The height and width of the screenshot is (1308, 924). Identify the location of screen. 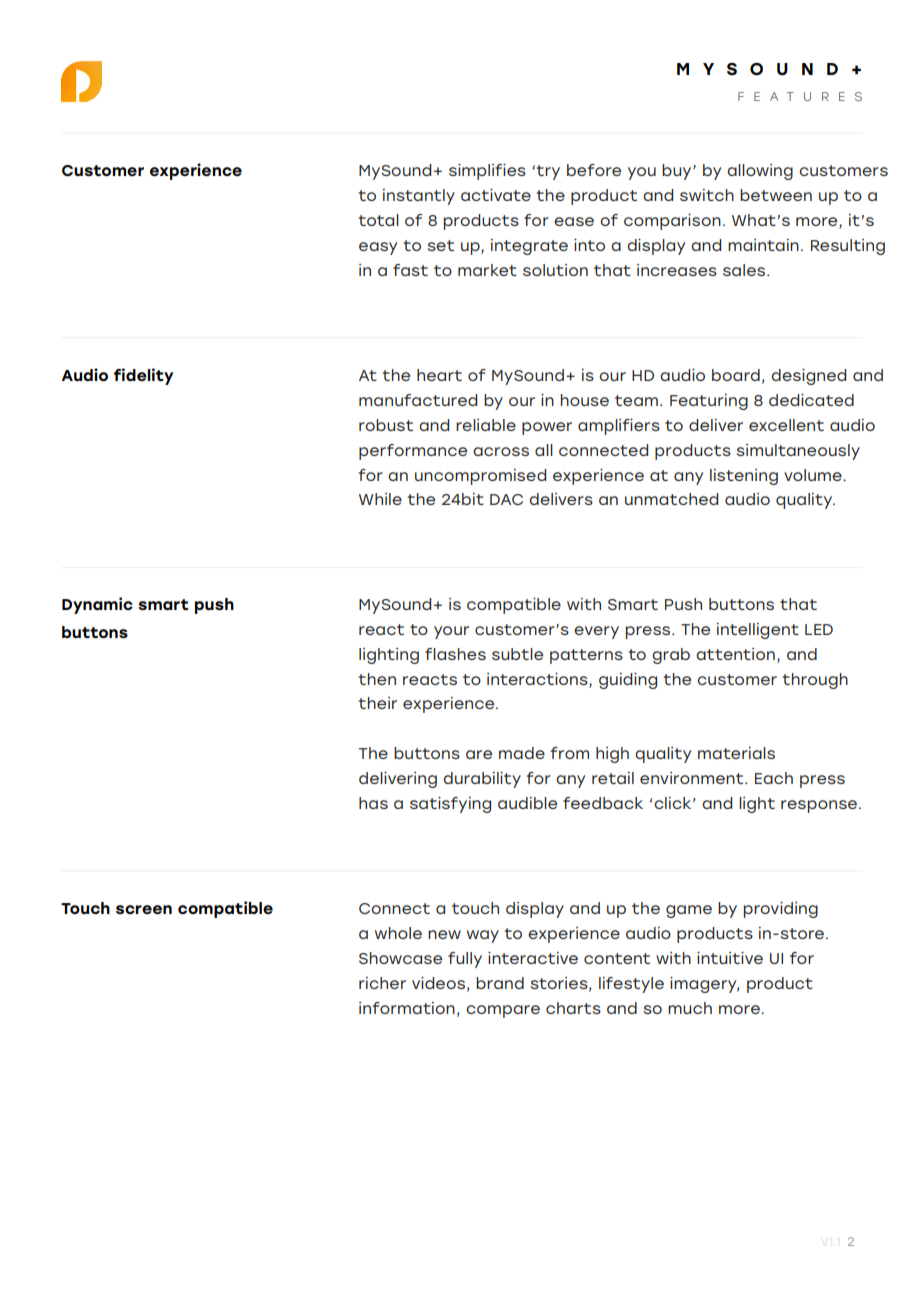
(144, 909).
